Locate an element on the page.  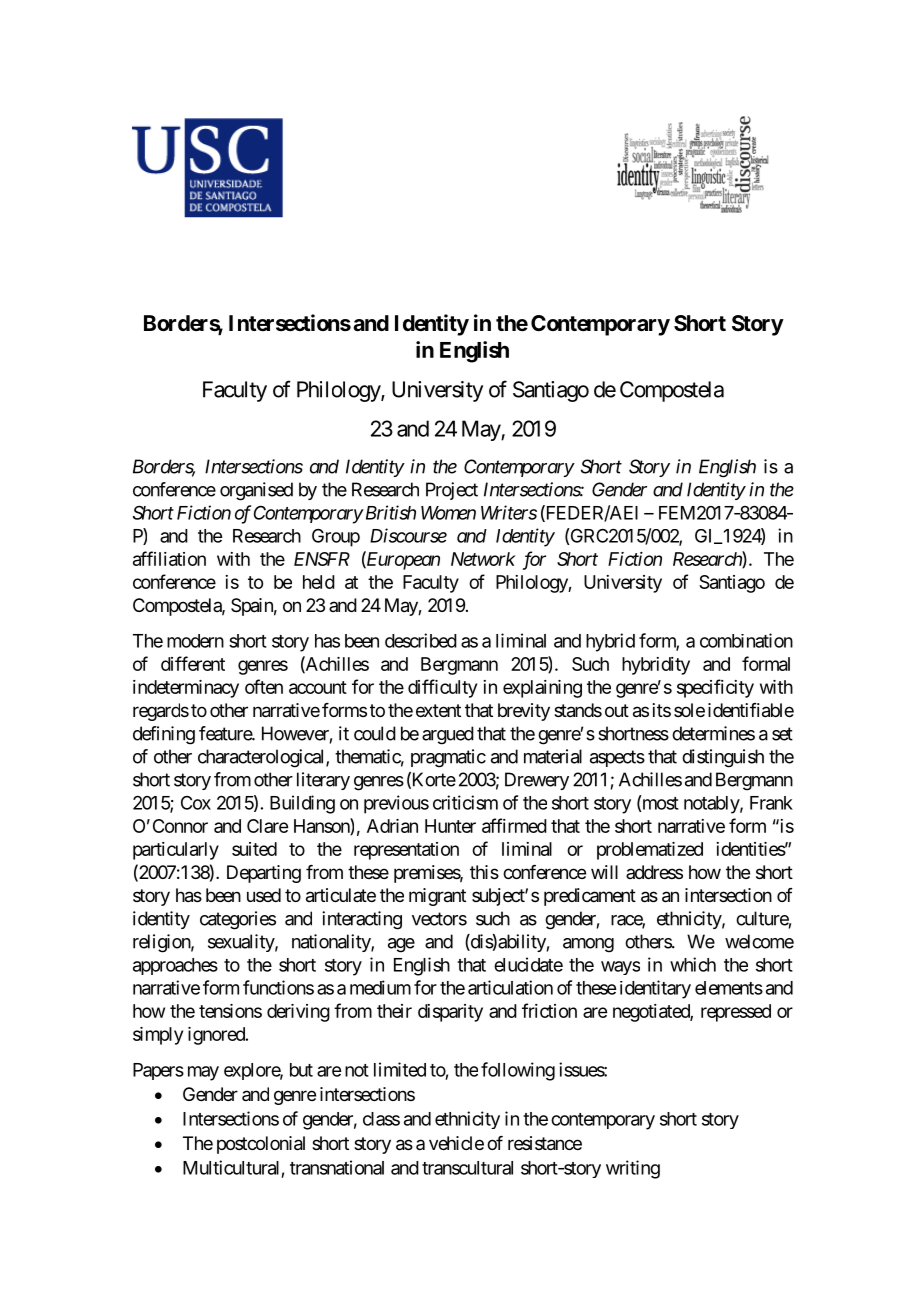
articulation is located at coordinates (510, 987).
